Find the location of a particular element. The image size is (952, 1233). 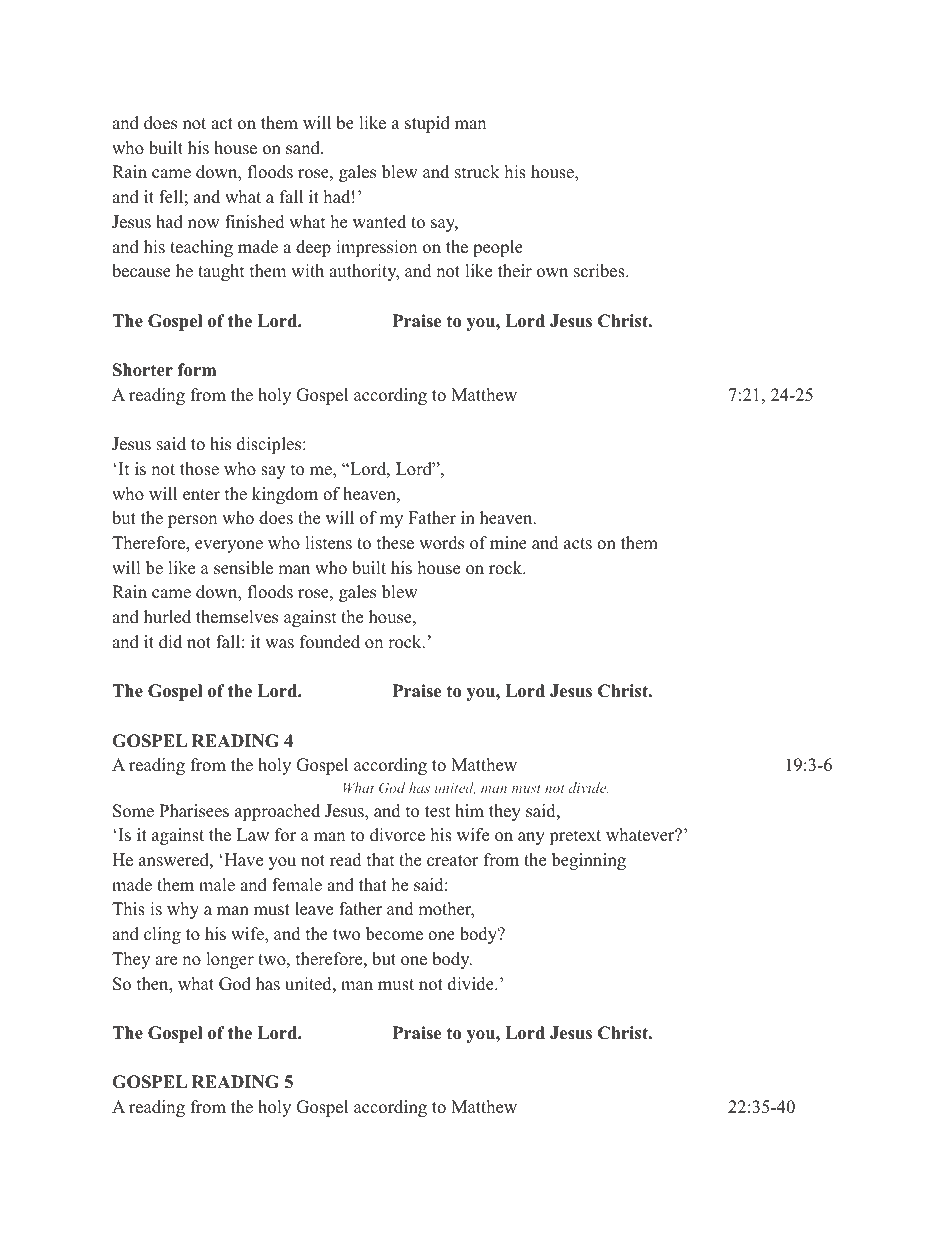

struck is located at coordinates (477, 172).
